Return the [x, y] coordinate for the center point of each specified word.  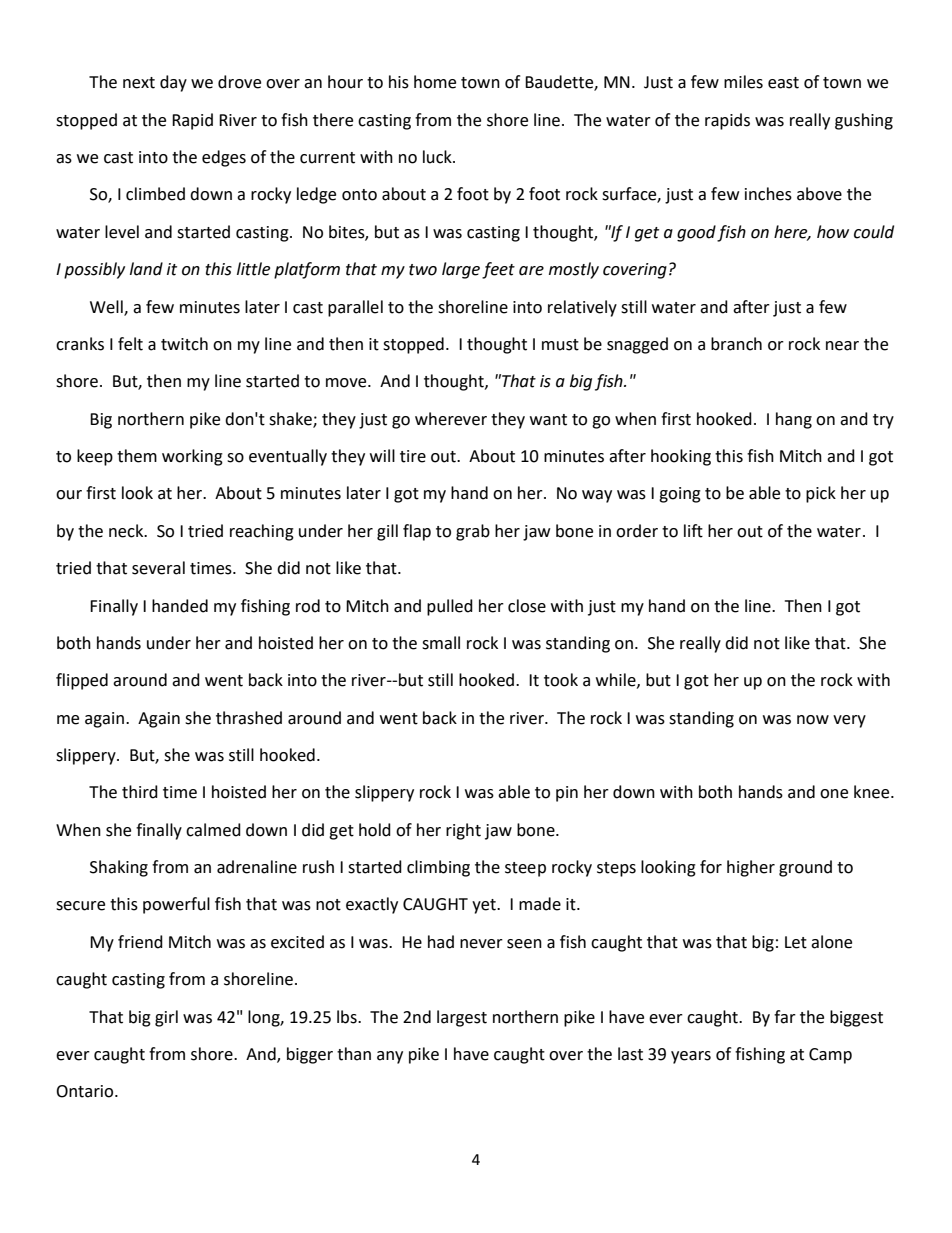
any [390, 1057]
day [173, 83]
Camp [830, 1056]
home [435, 82]
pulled [450, 607]
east [783, 83]
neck [127, 531]
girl [166, 1018]
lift [693, 531]
